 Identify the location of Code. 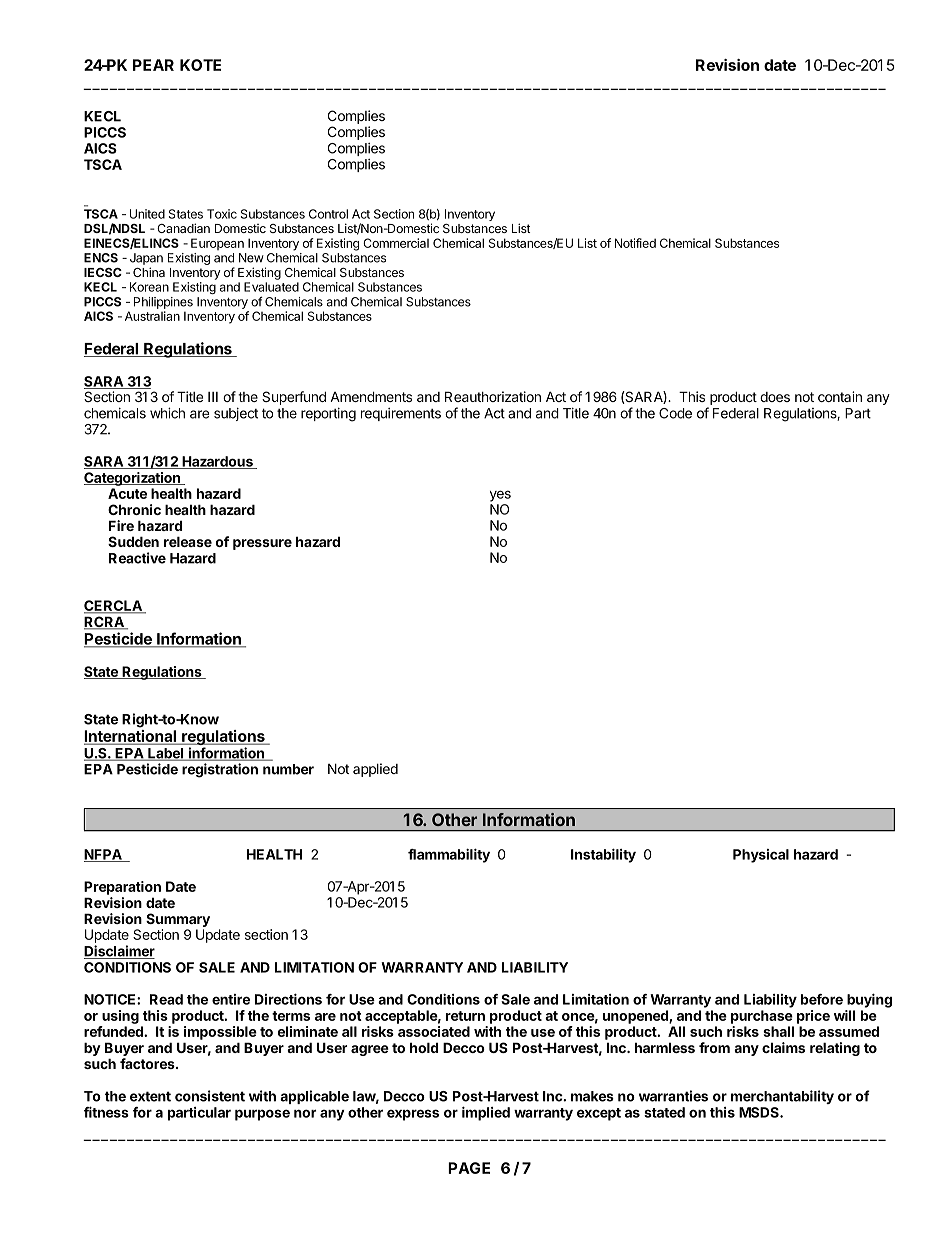
(675, 413).
